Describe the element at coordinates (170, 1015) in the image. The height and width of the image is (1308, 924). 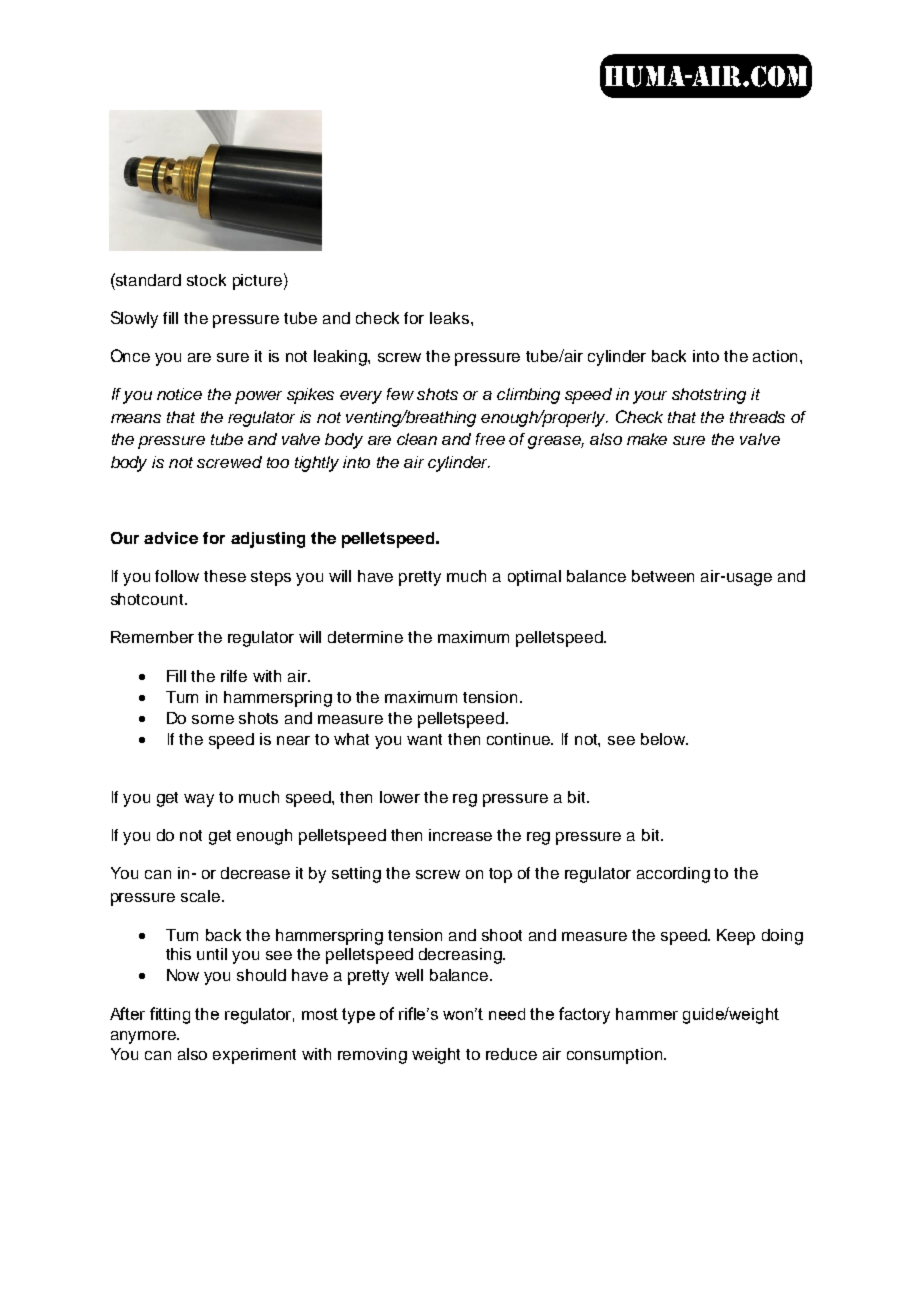
I see `fitting` at that location.
